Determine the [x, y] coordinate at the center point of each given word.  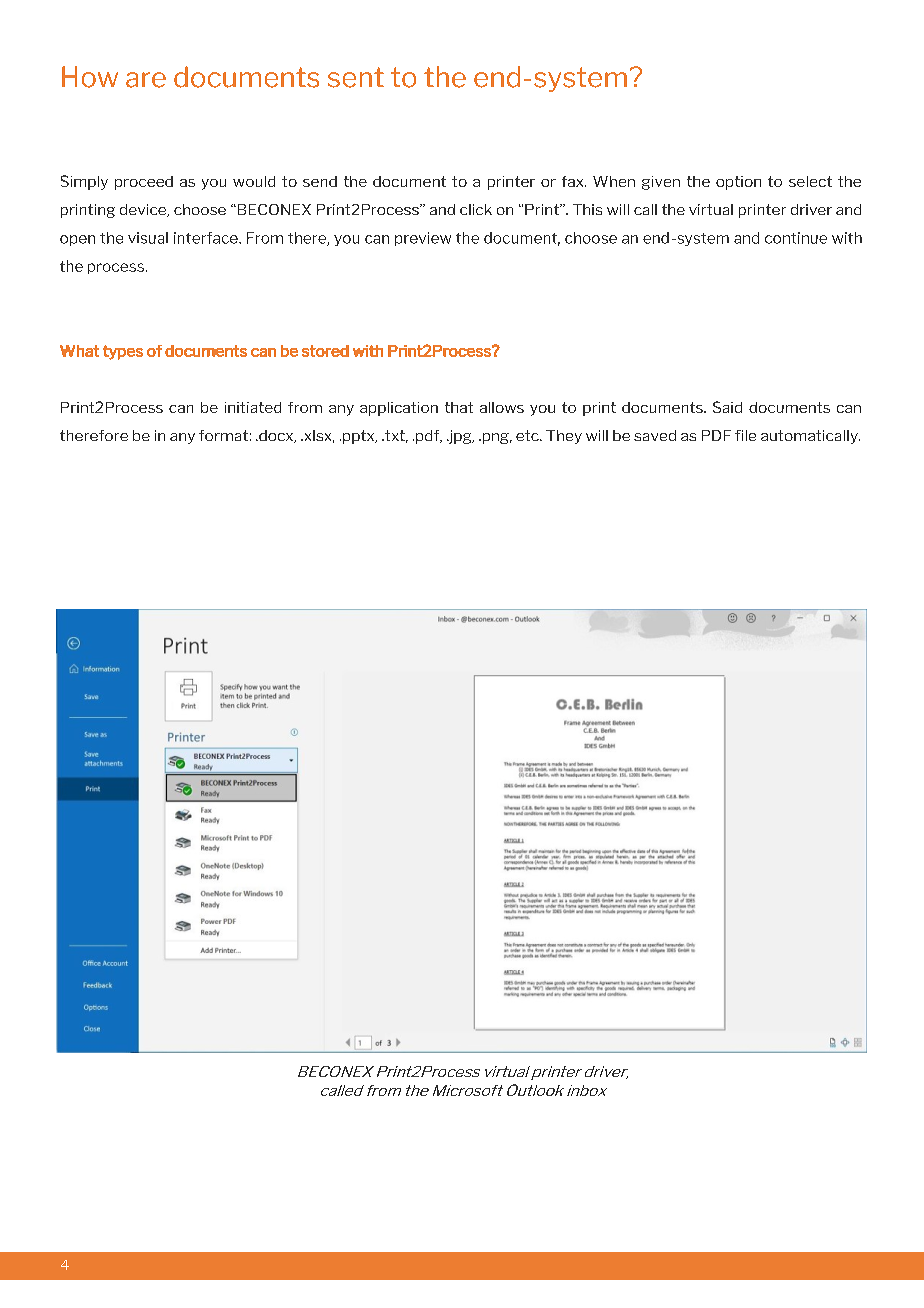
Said [727, 407]
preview [423, 239]
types [123, 352]
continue [796, 238]
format [223, 435]
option [738, 183]
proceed [144, 183]
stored [325, 351]
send [320, 181]
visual [148, 238]
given [661, 183]
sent [356, 77]
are [146, 80]
